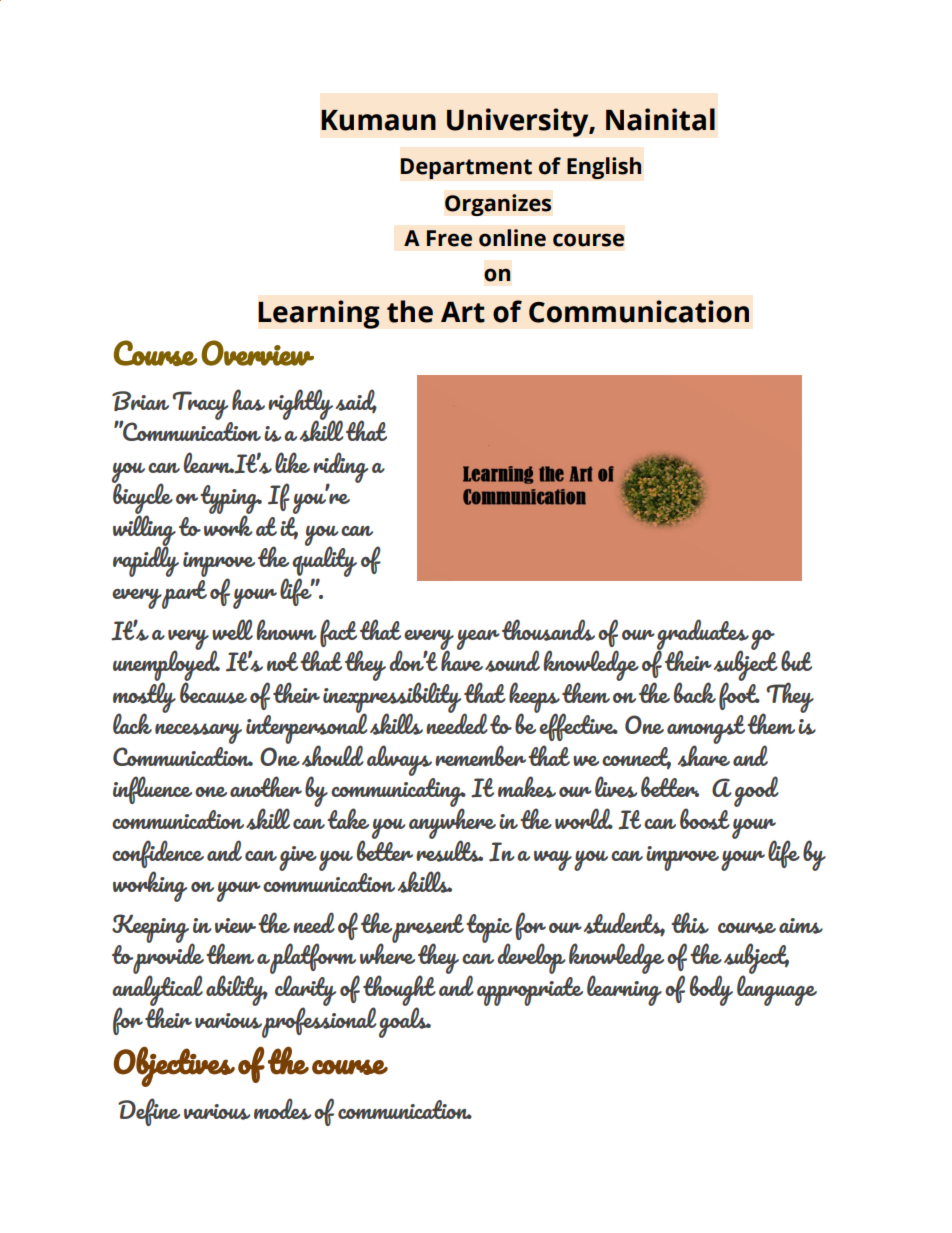  I want to click on goals, so click(405, 1021).
